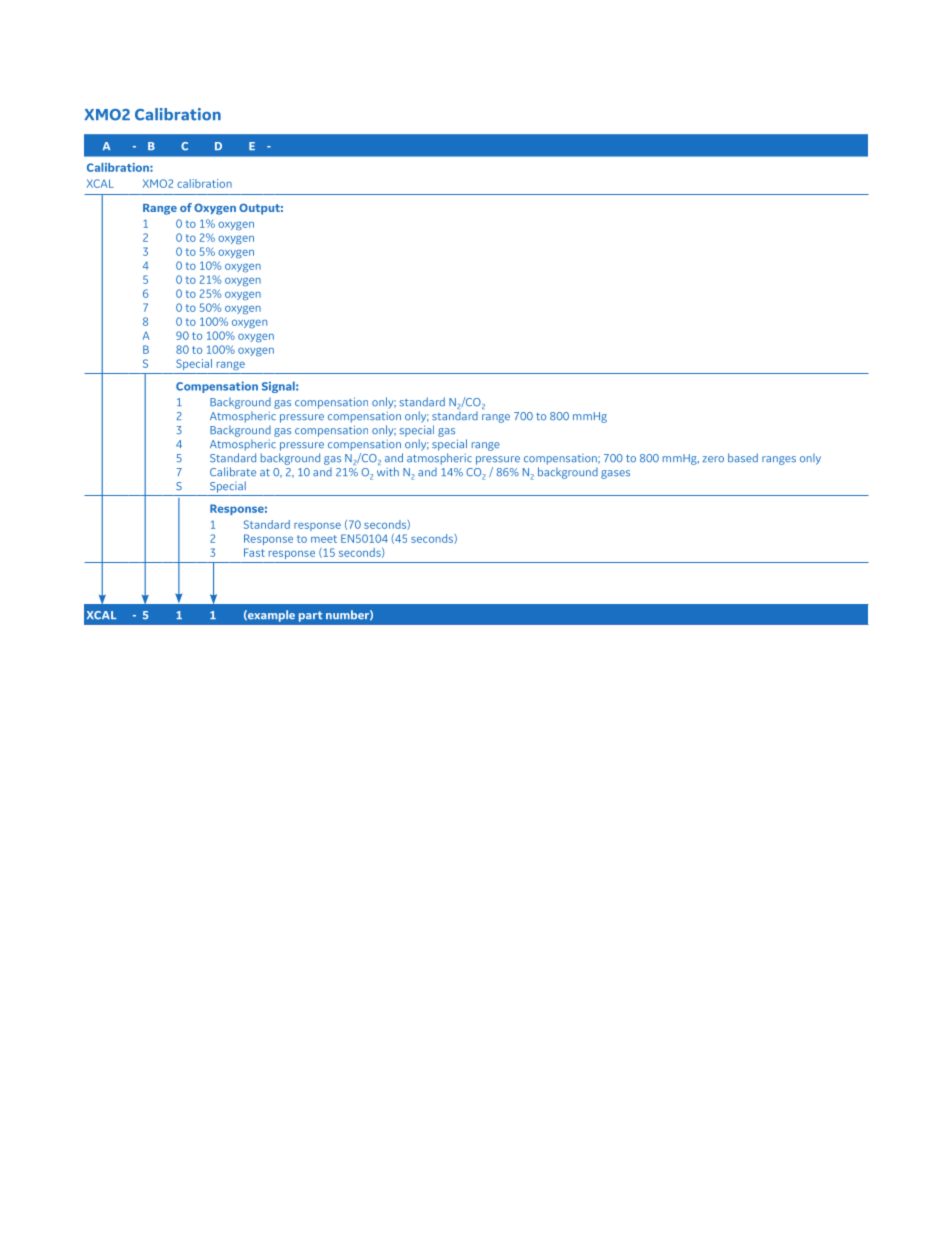 The height and width of the screenshot is (1233, 952). Describe the element at coordinates (310, 616) in the screenshot. I see `part` at that location.
